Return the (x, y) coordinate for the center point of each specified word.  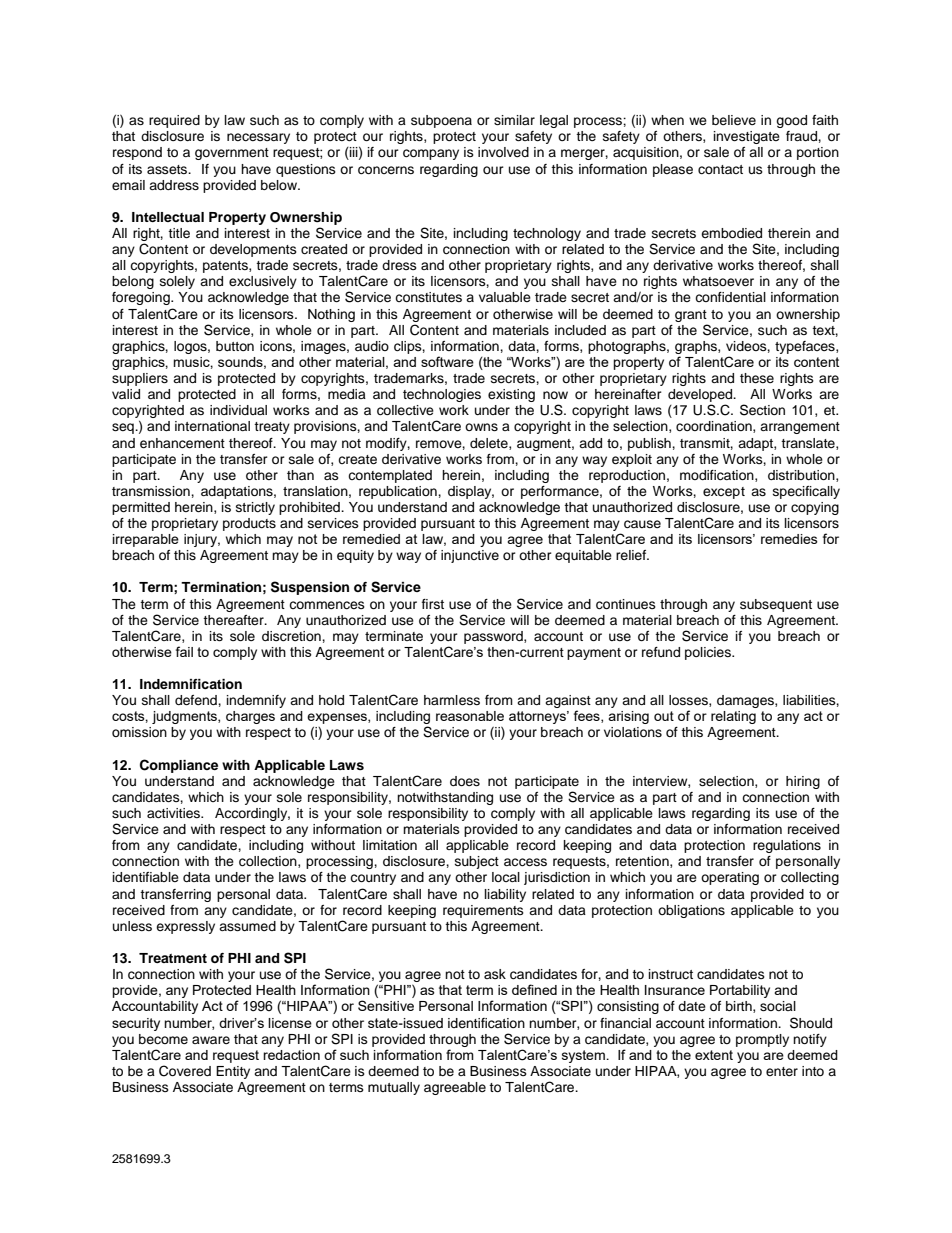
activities (174, 813)
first (433, 604)
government (232, 154)
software (447, 361)
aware (211, 1040)
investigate (747, 137)
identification (486, 1023)
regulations (787, 846)
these (757, 378)
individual (238, 410)
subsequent (776, 605)
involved (503, 152)
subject (477, 862)
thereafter (234, 620)
